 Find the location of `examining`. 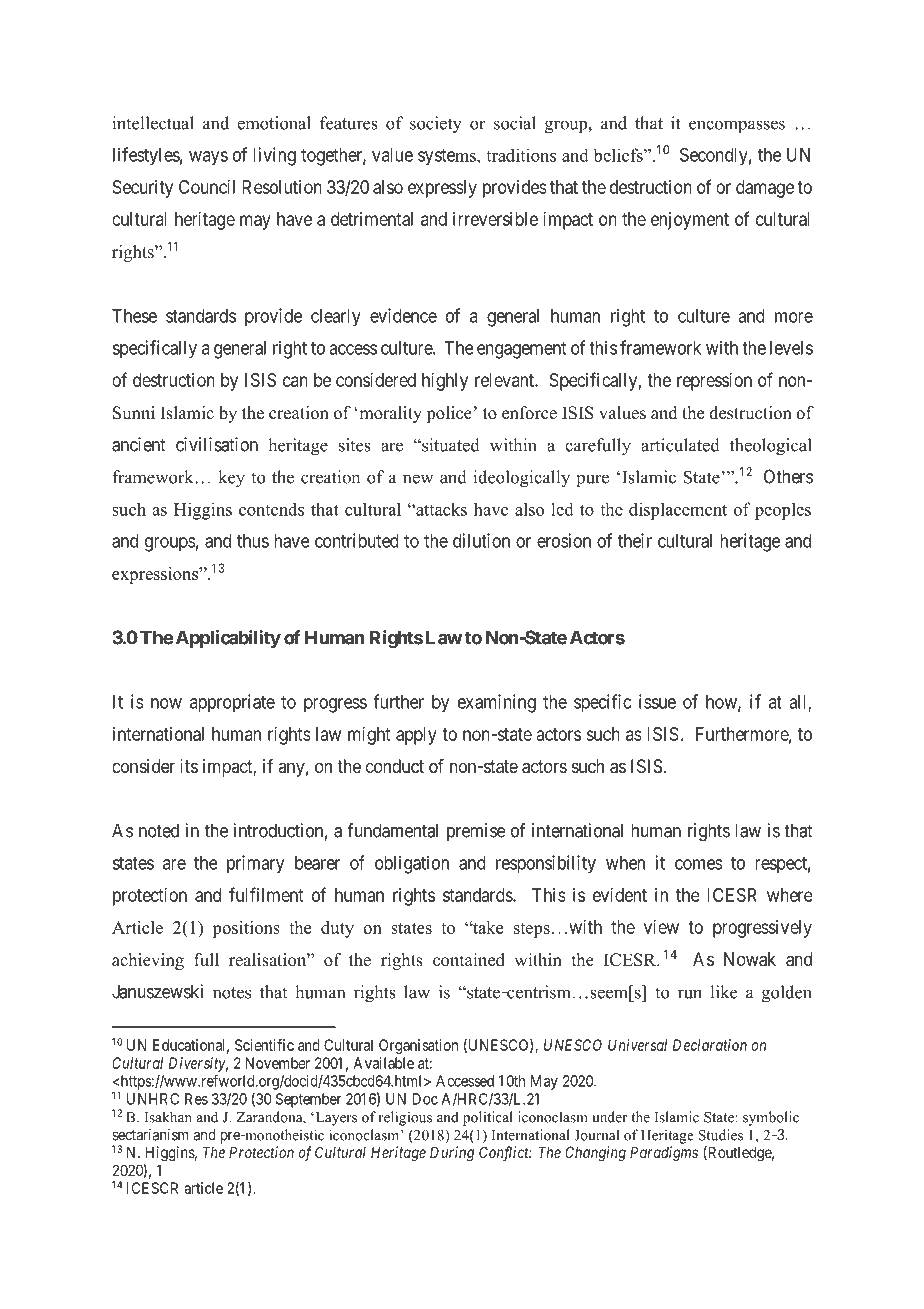

examining is located at coordinates (497, 703).
